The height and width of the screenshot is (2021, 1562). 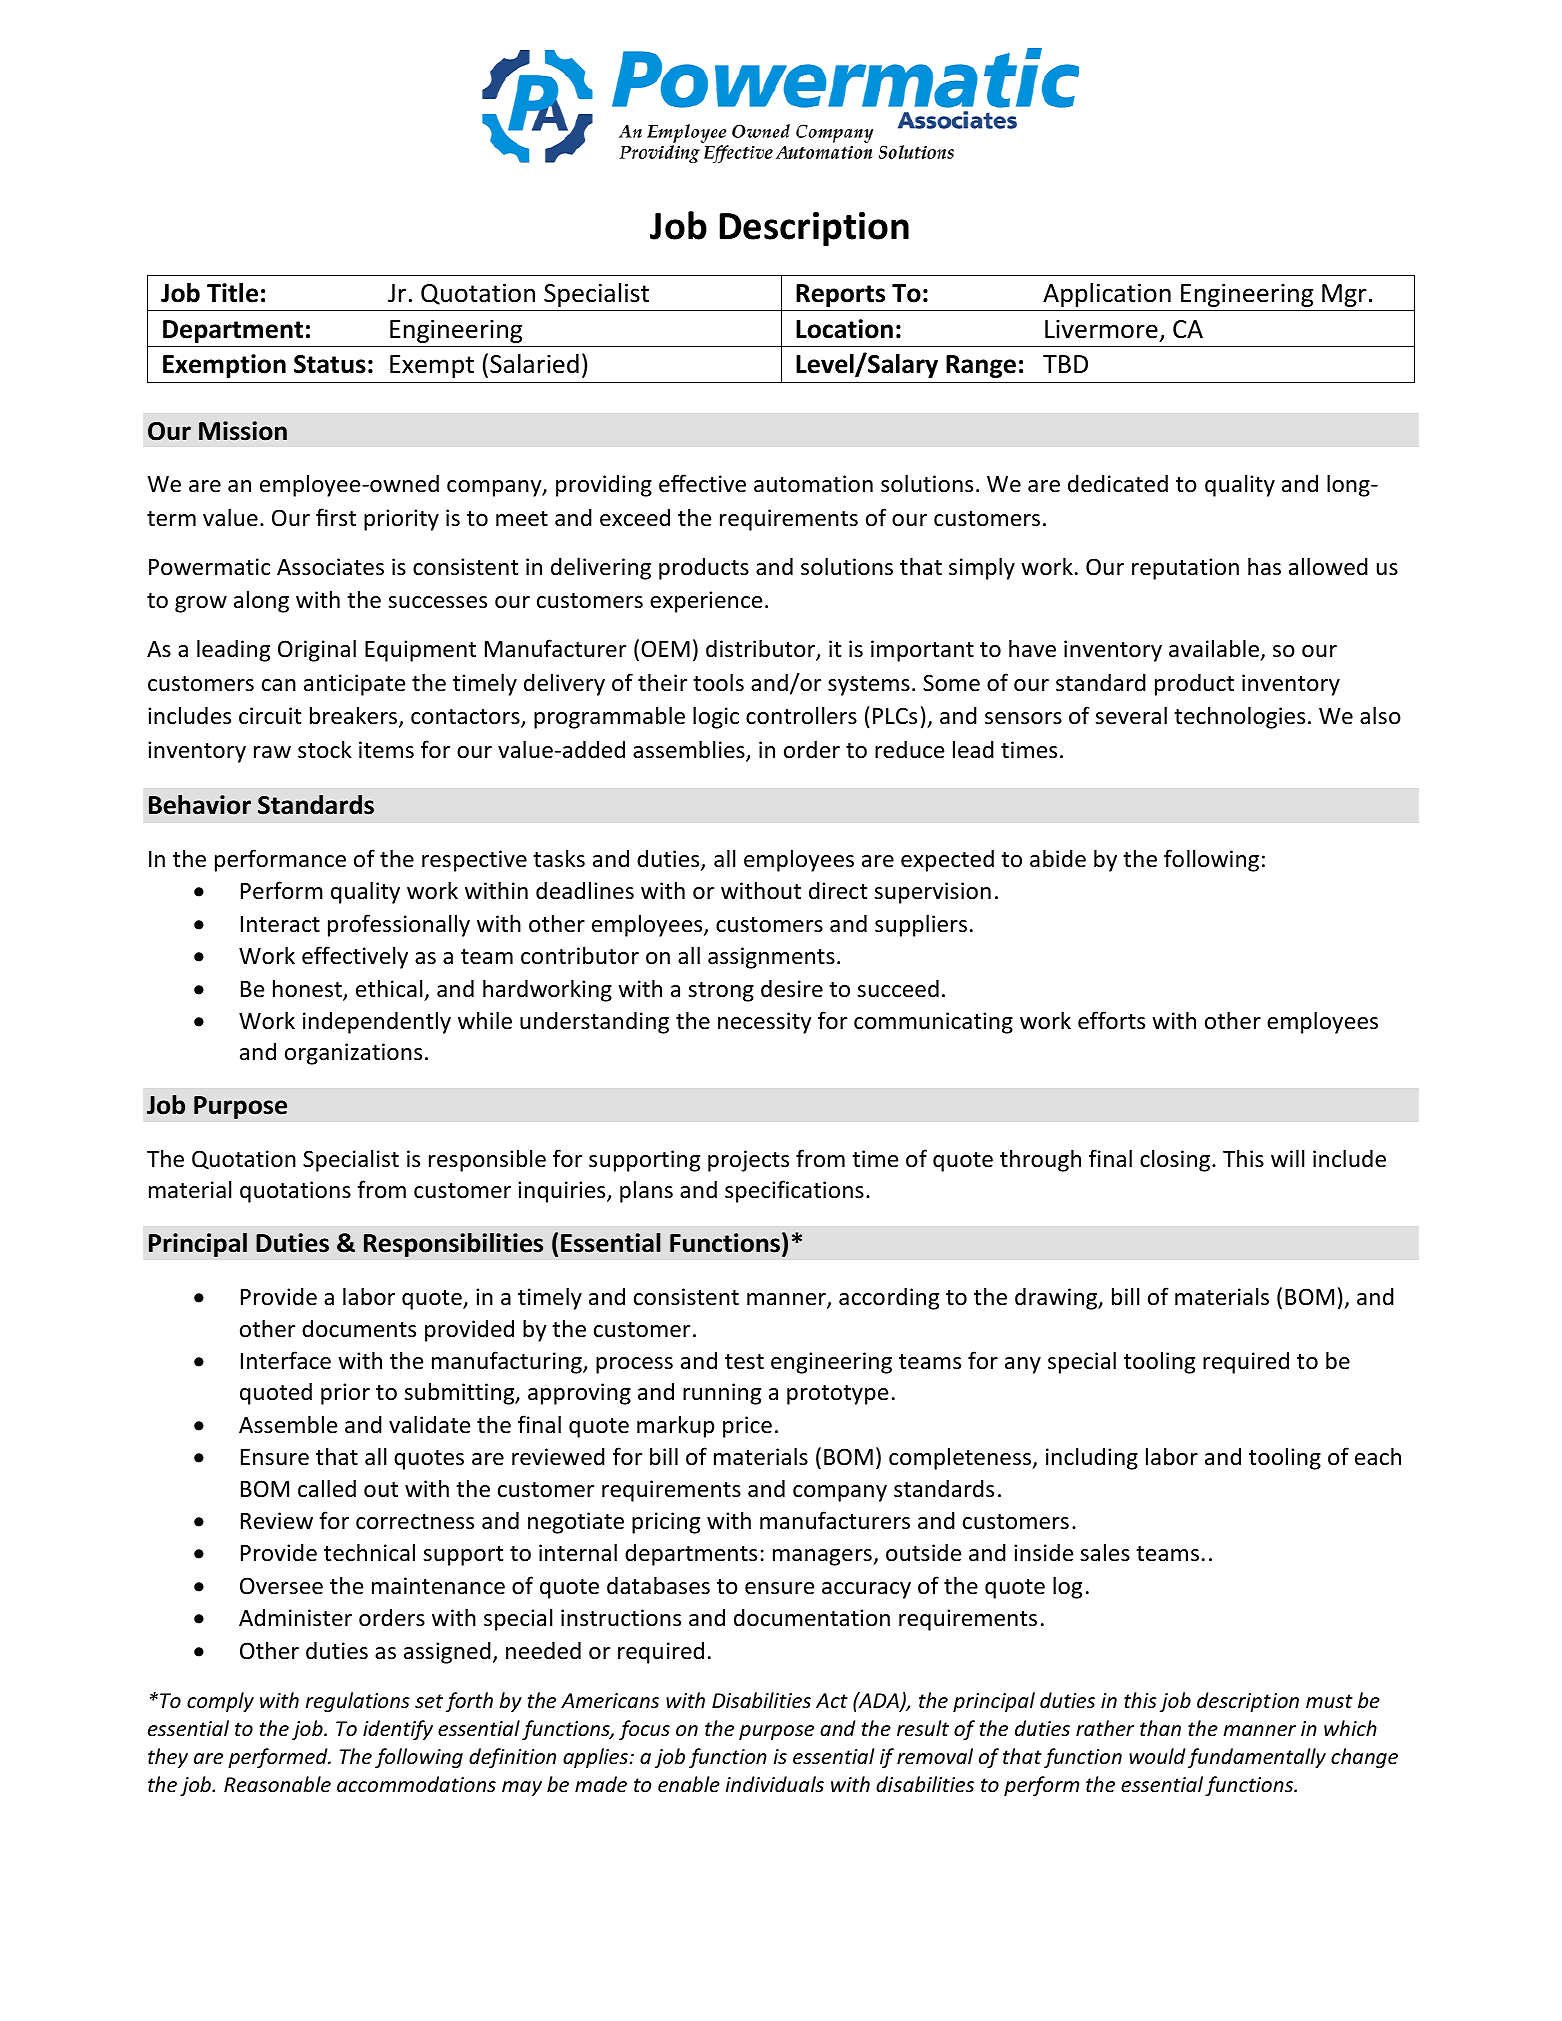 What do you see at coordinates (288, 1424) in the screenshot?
I see `Assemble` at bounding box center [288, 1424].
